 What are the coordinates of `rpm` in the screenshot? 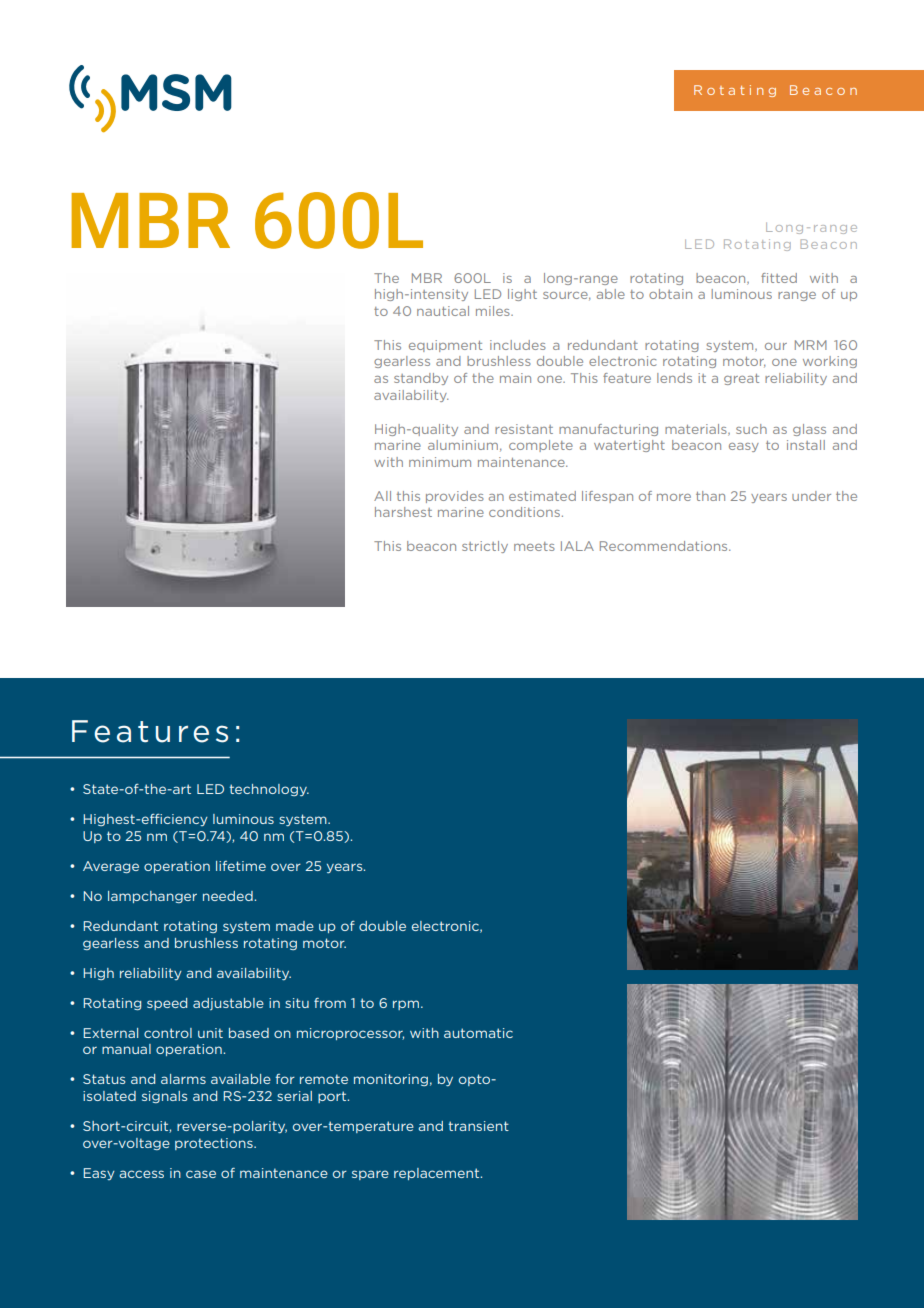 It's located at (407, 1005).
